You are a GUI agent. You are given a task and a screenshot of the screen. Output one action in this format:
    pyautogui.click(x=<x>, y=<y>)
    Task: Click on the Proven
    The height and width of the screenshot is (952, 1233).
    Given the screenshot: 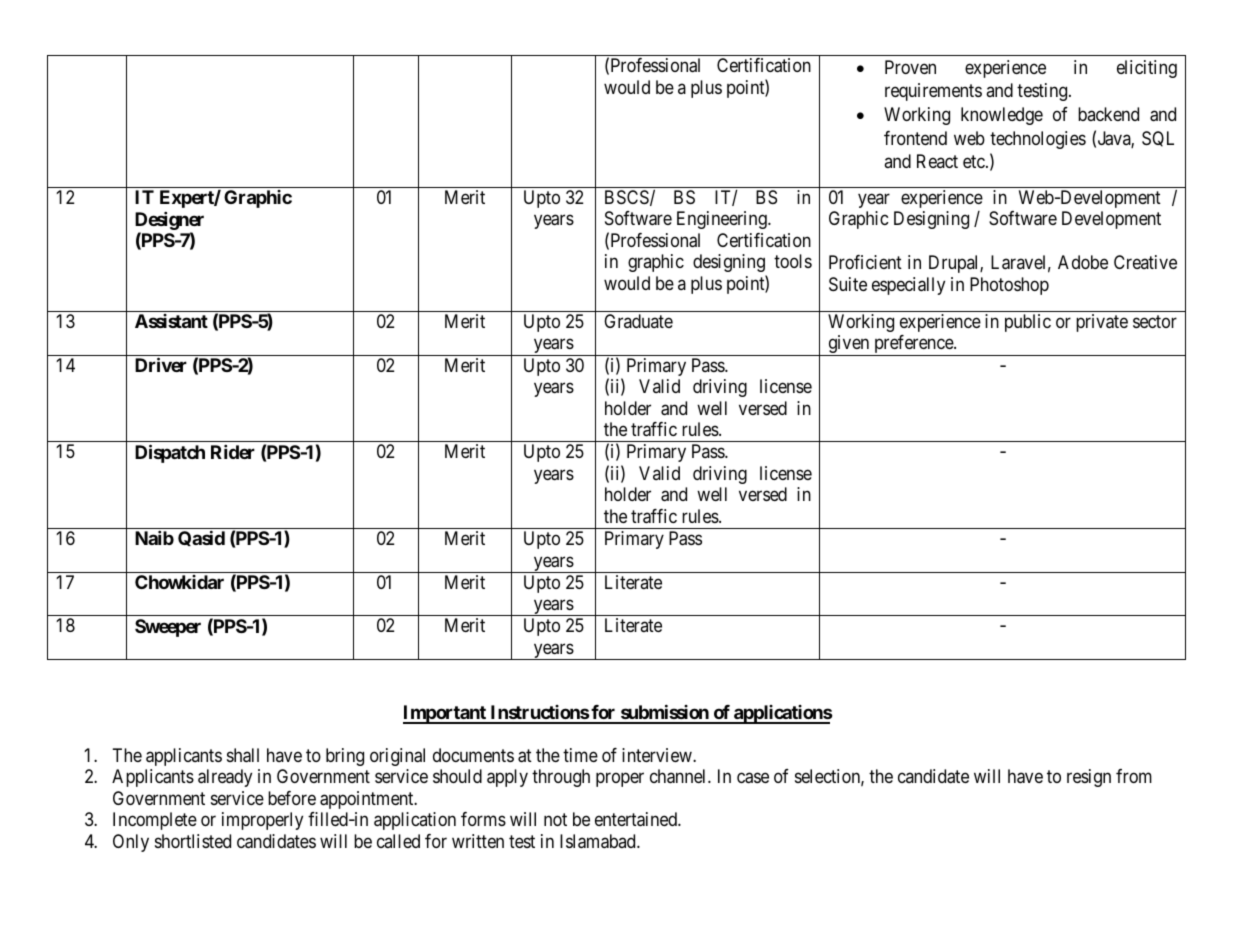 What is the action you would take?
    pyautogui.click(x=910, y=67)
